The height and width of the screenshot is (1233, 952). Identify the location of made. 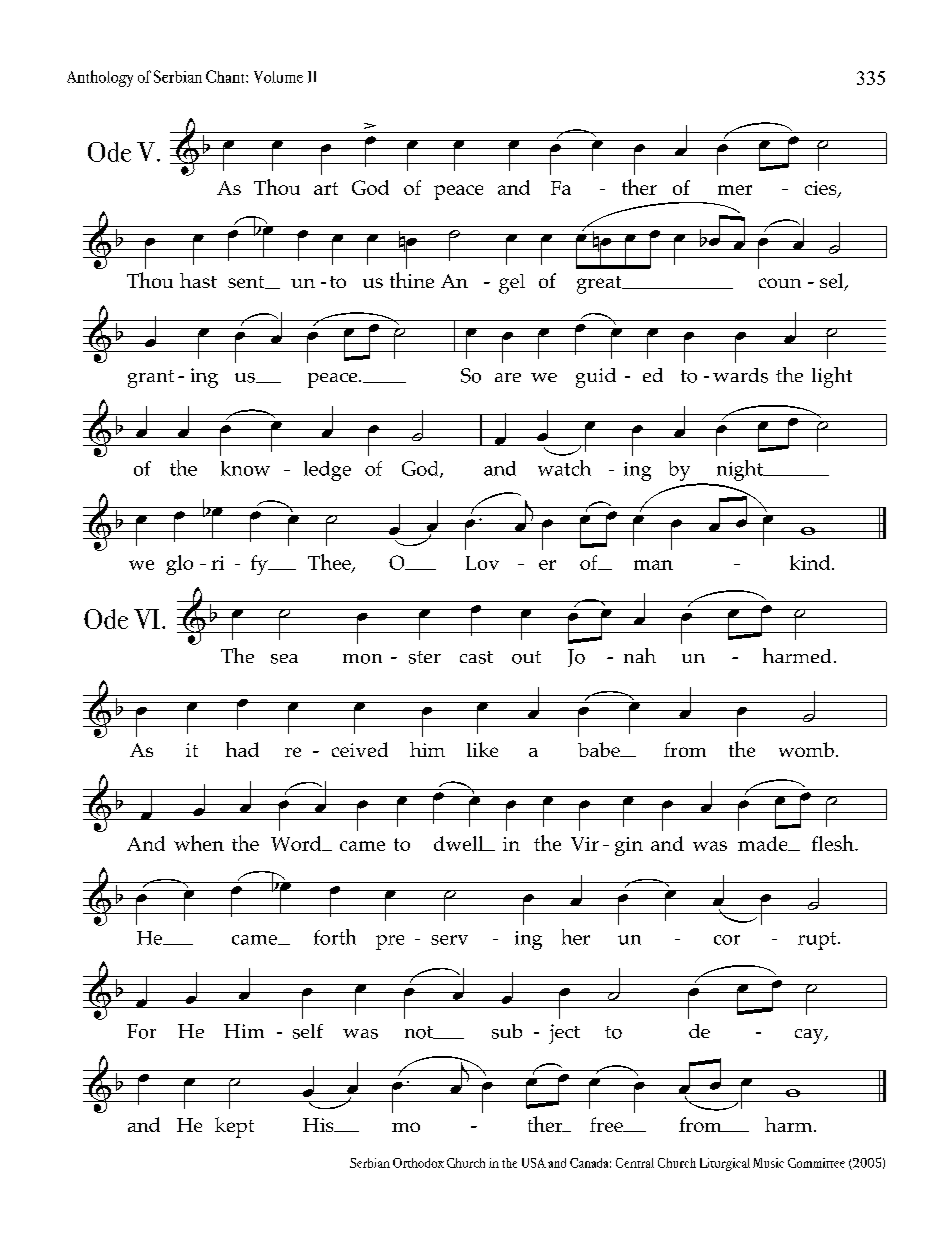
(764, 843).
